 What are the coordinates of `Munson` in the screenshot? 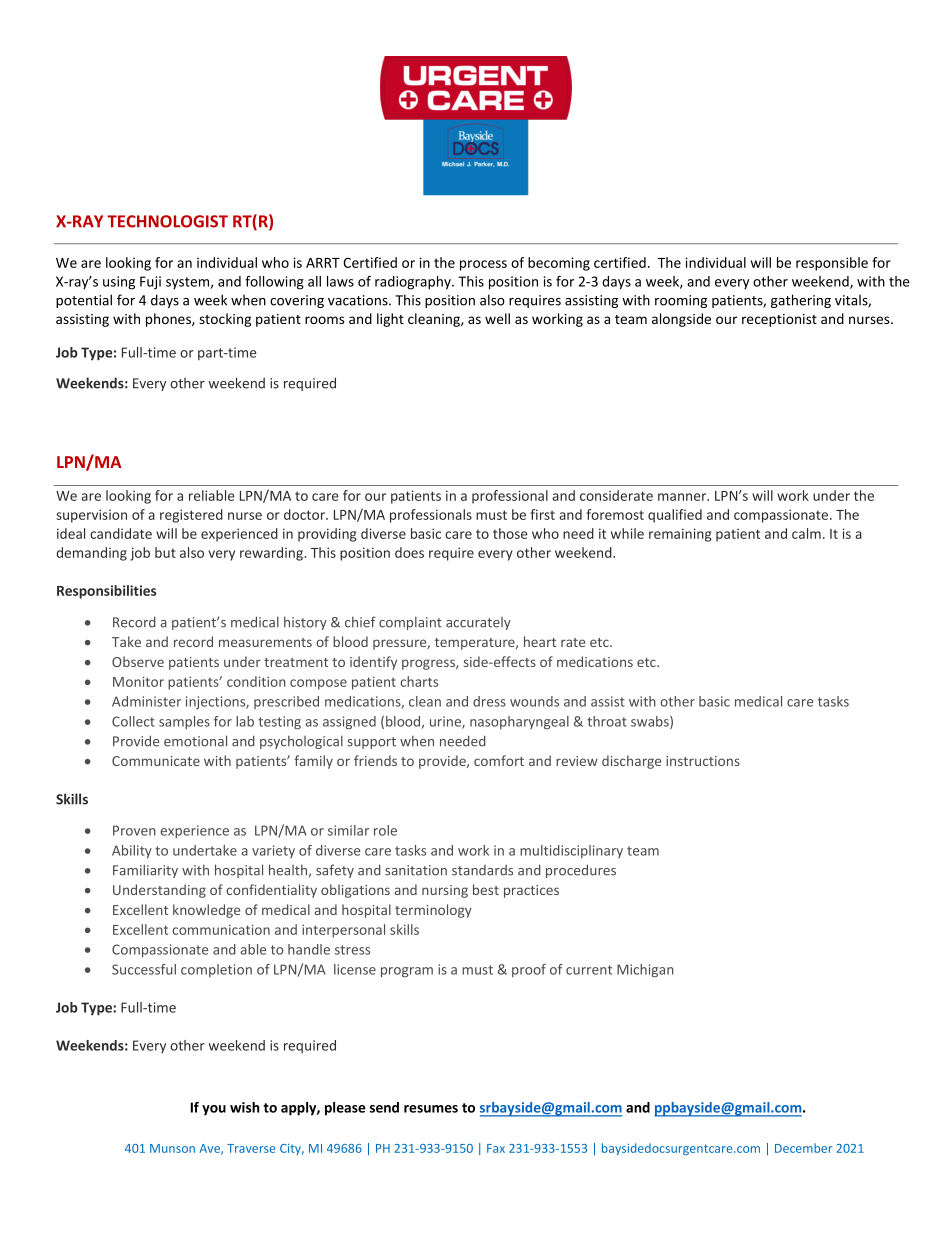 It's located at (172, 1148).
